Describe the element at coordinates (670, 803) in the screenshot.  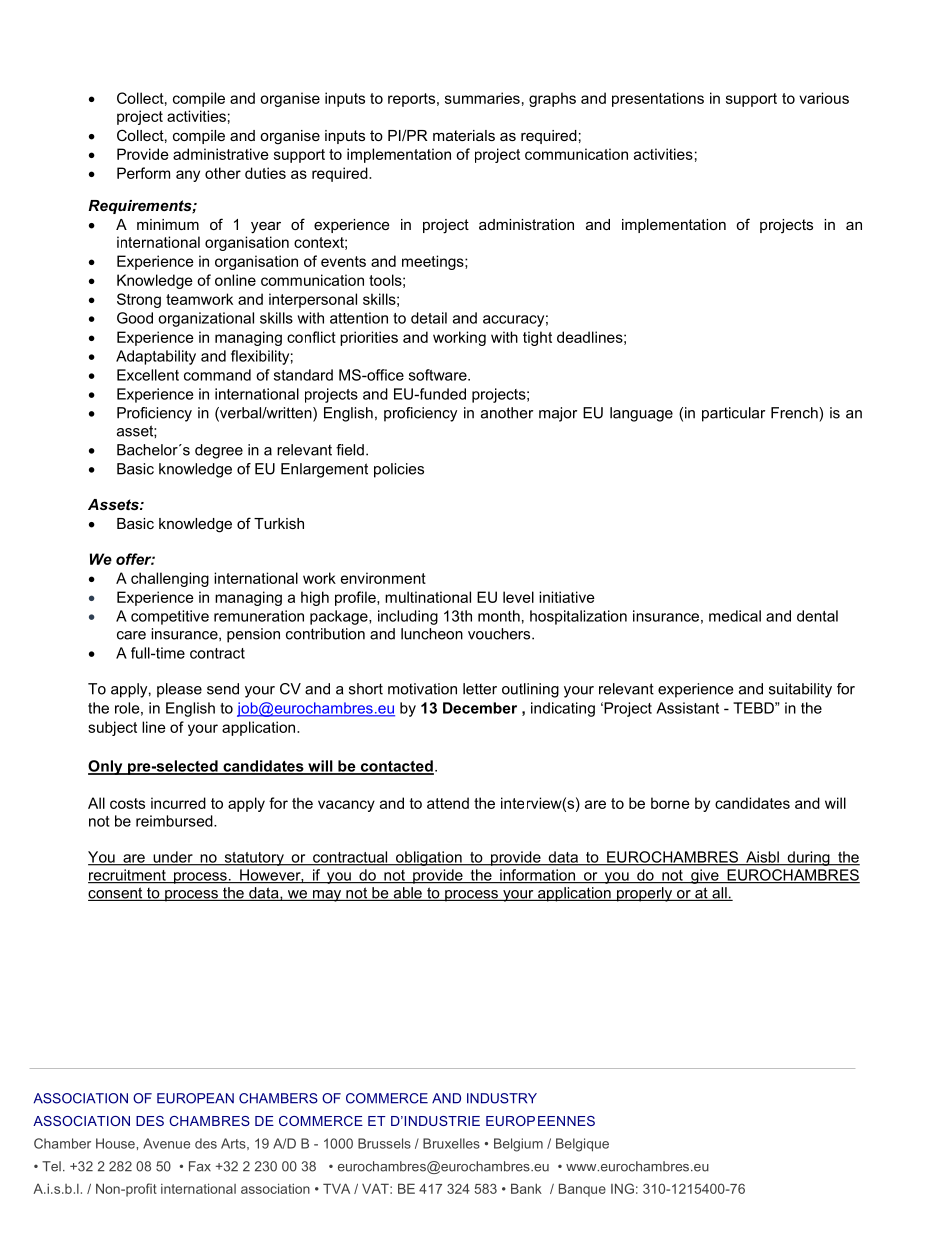
I see `borne` at that location.
